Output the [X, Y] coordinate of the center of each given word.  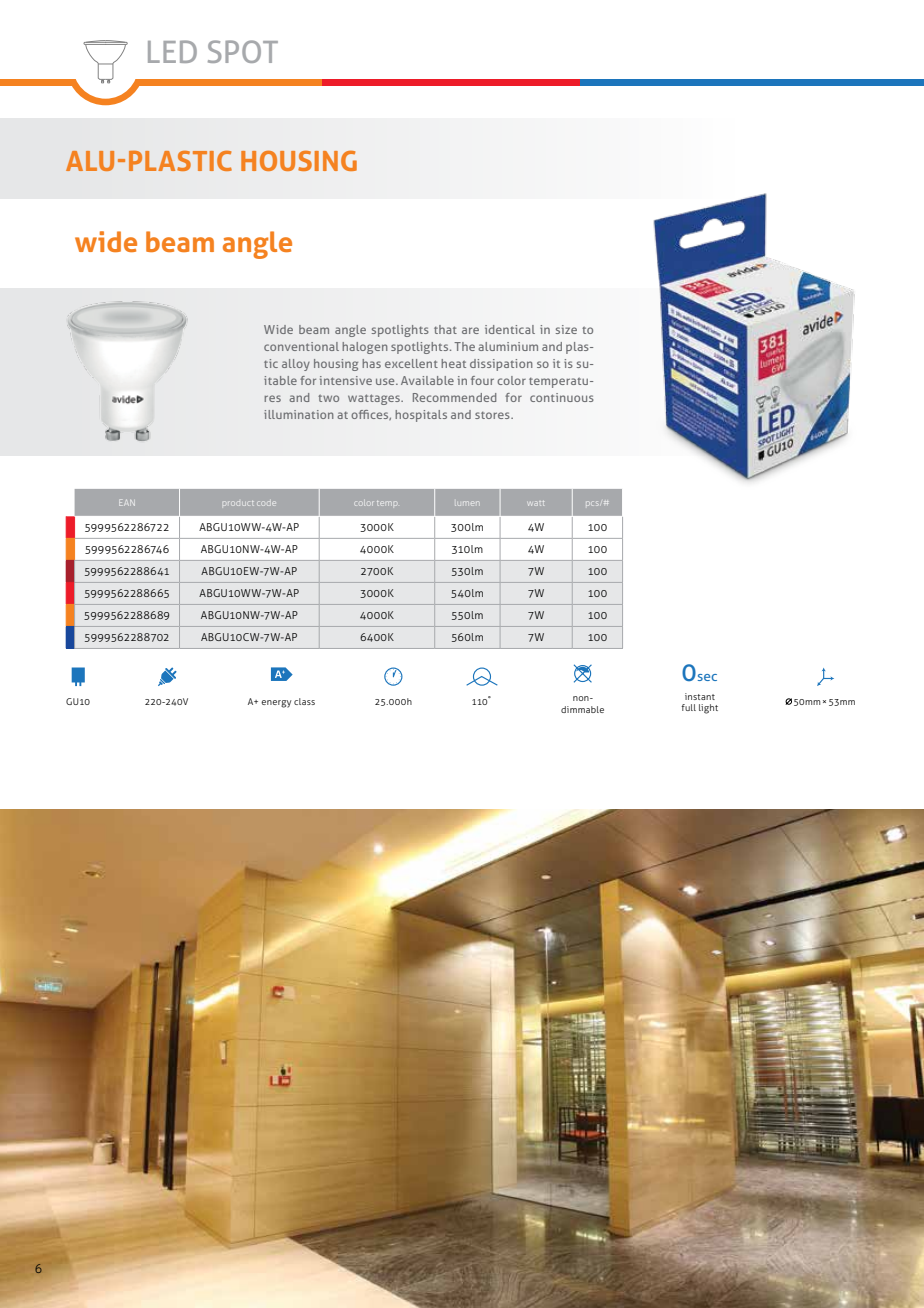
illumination [298, 414]
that [445, 329]
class [304, 701]
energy [276, 704]
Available [427, 380]
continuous [562, 397]
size [566, 329]
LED [172, 51]
